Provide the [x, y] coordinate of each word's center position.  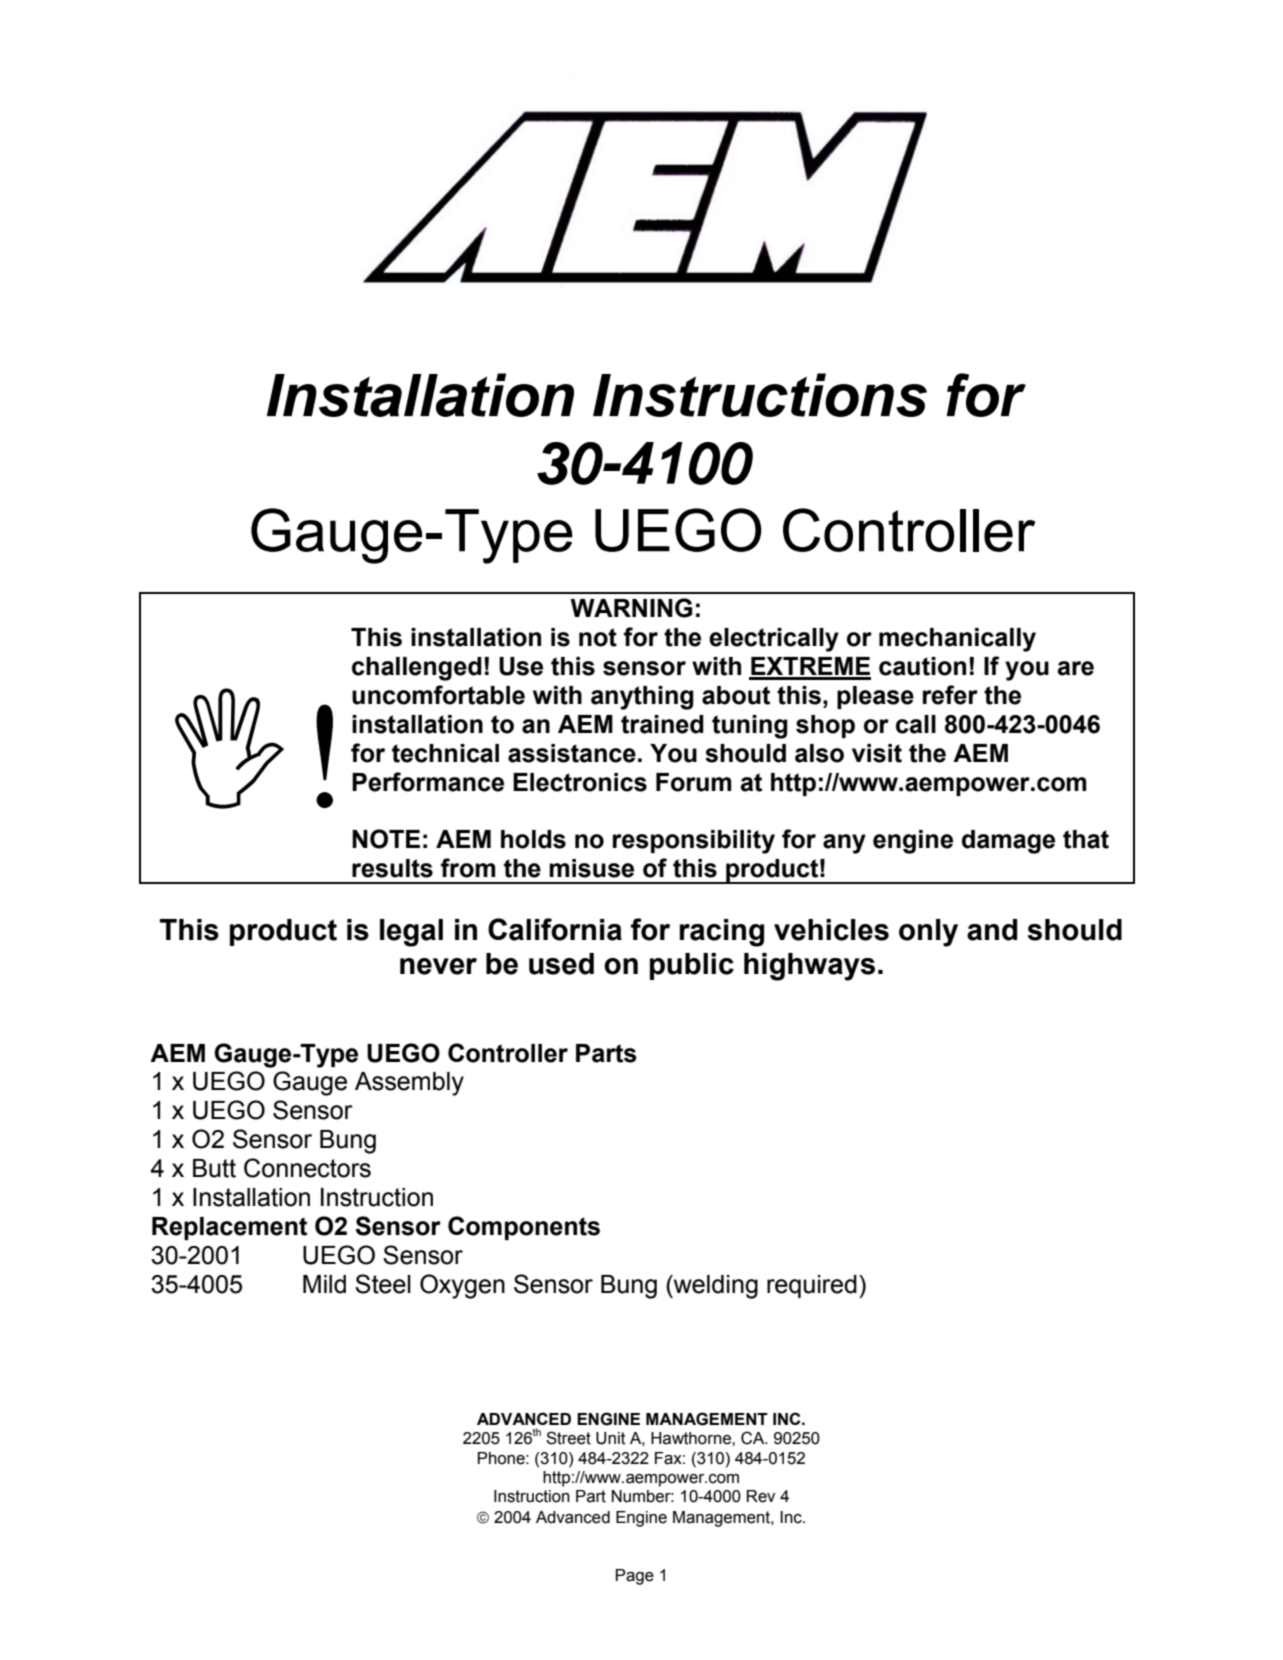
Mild [324, 1284]
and [992, 930]
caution [922, 666]
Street [568, 1438]
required [812, 1286]
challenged [417, 669]
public [692, 966]
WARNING [631, 608]
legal [411, 933]
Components [524, 1228]
